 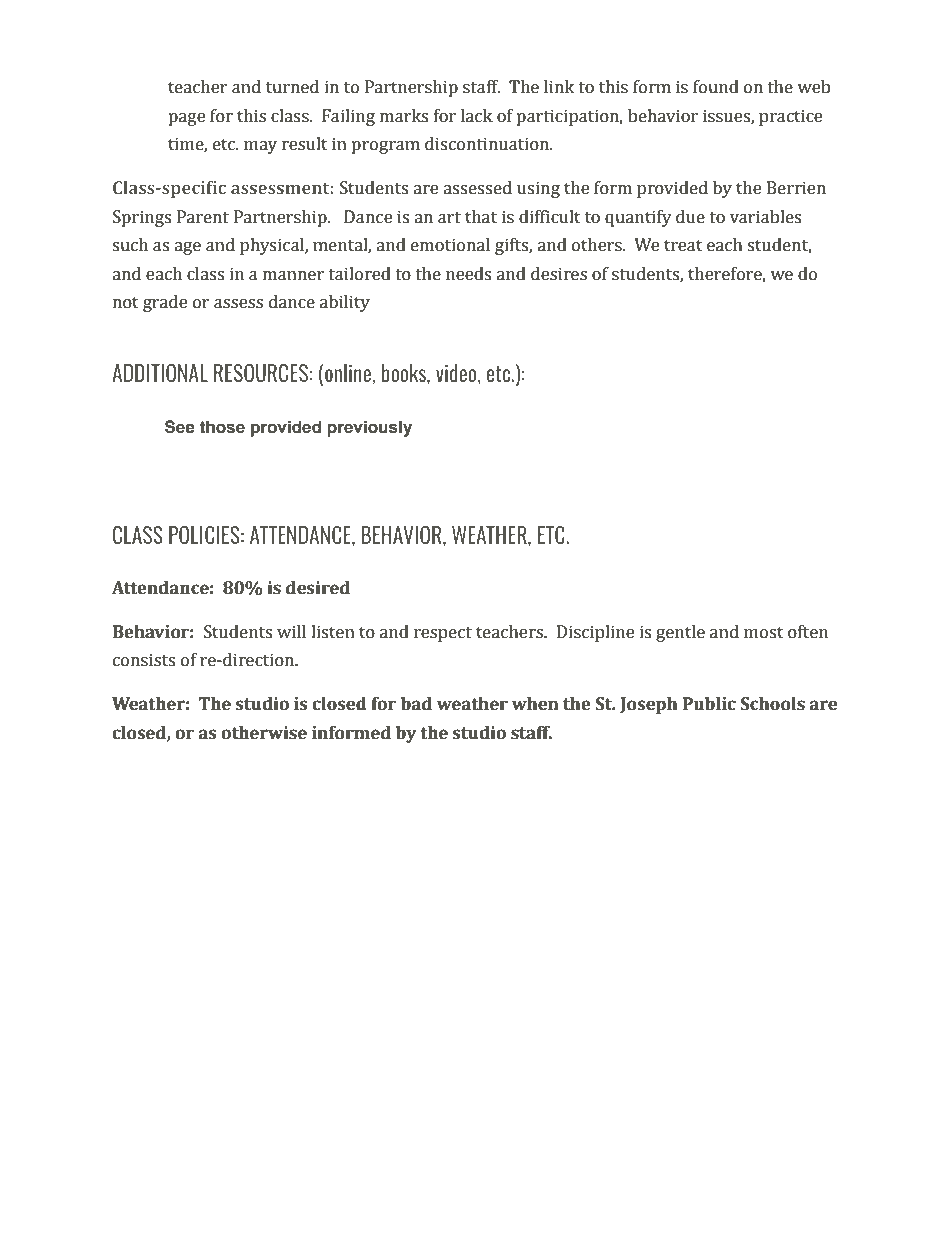 What do you see at coordinates (186, 119) in the document?
I see `page` at bounding box center [186, 119].
